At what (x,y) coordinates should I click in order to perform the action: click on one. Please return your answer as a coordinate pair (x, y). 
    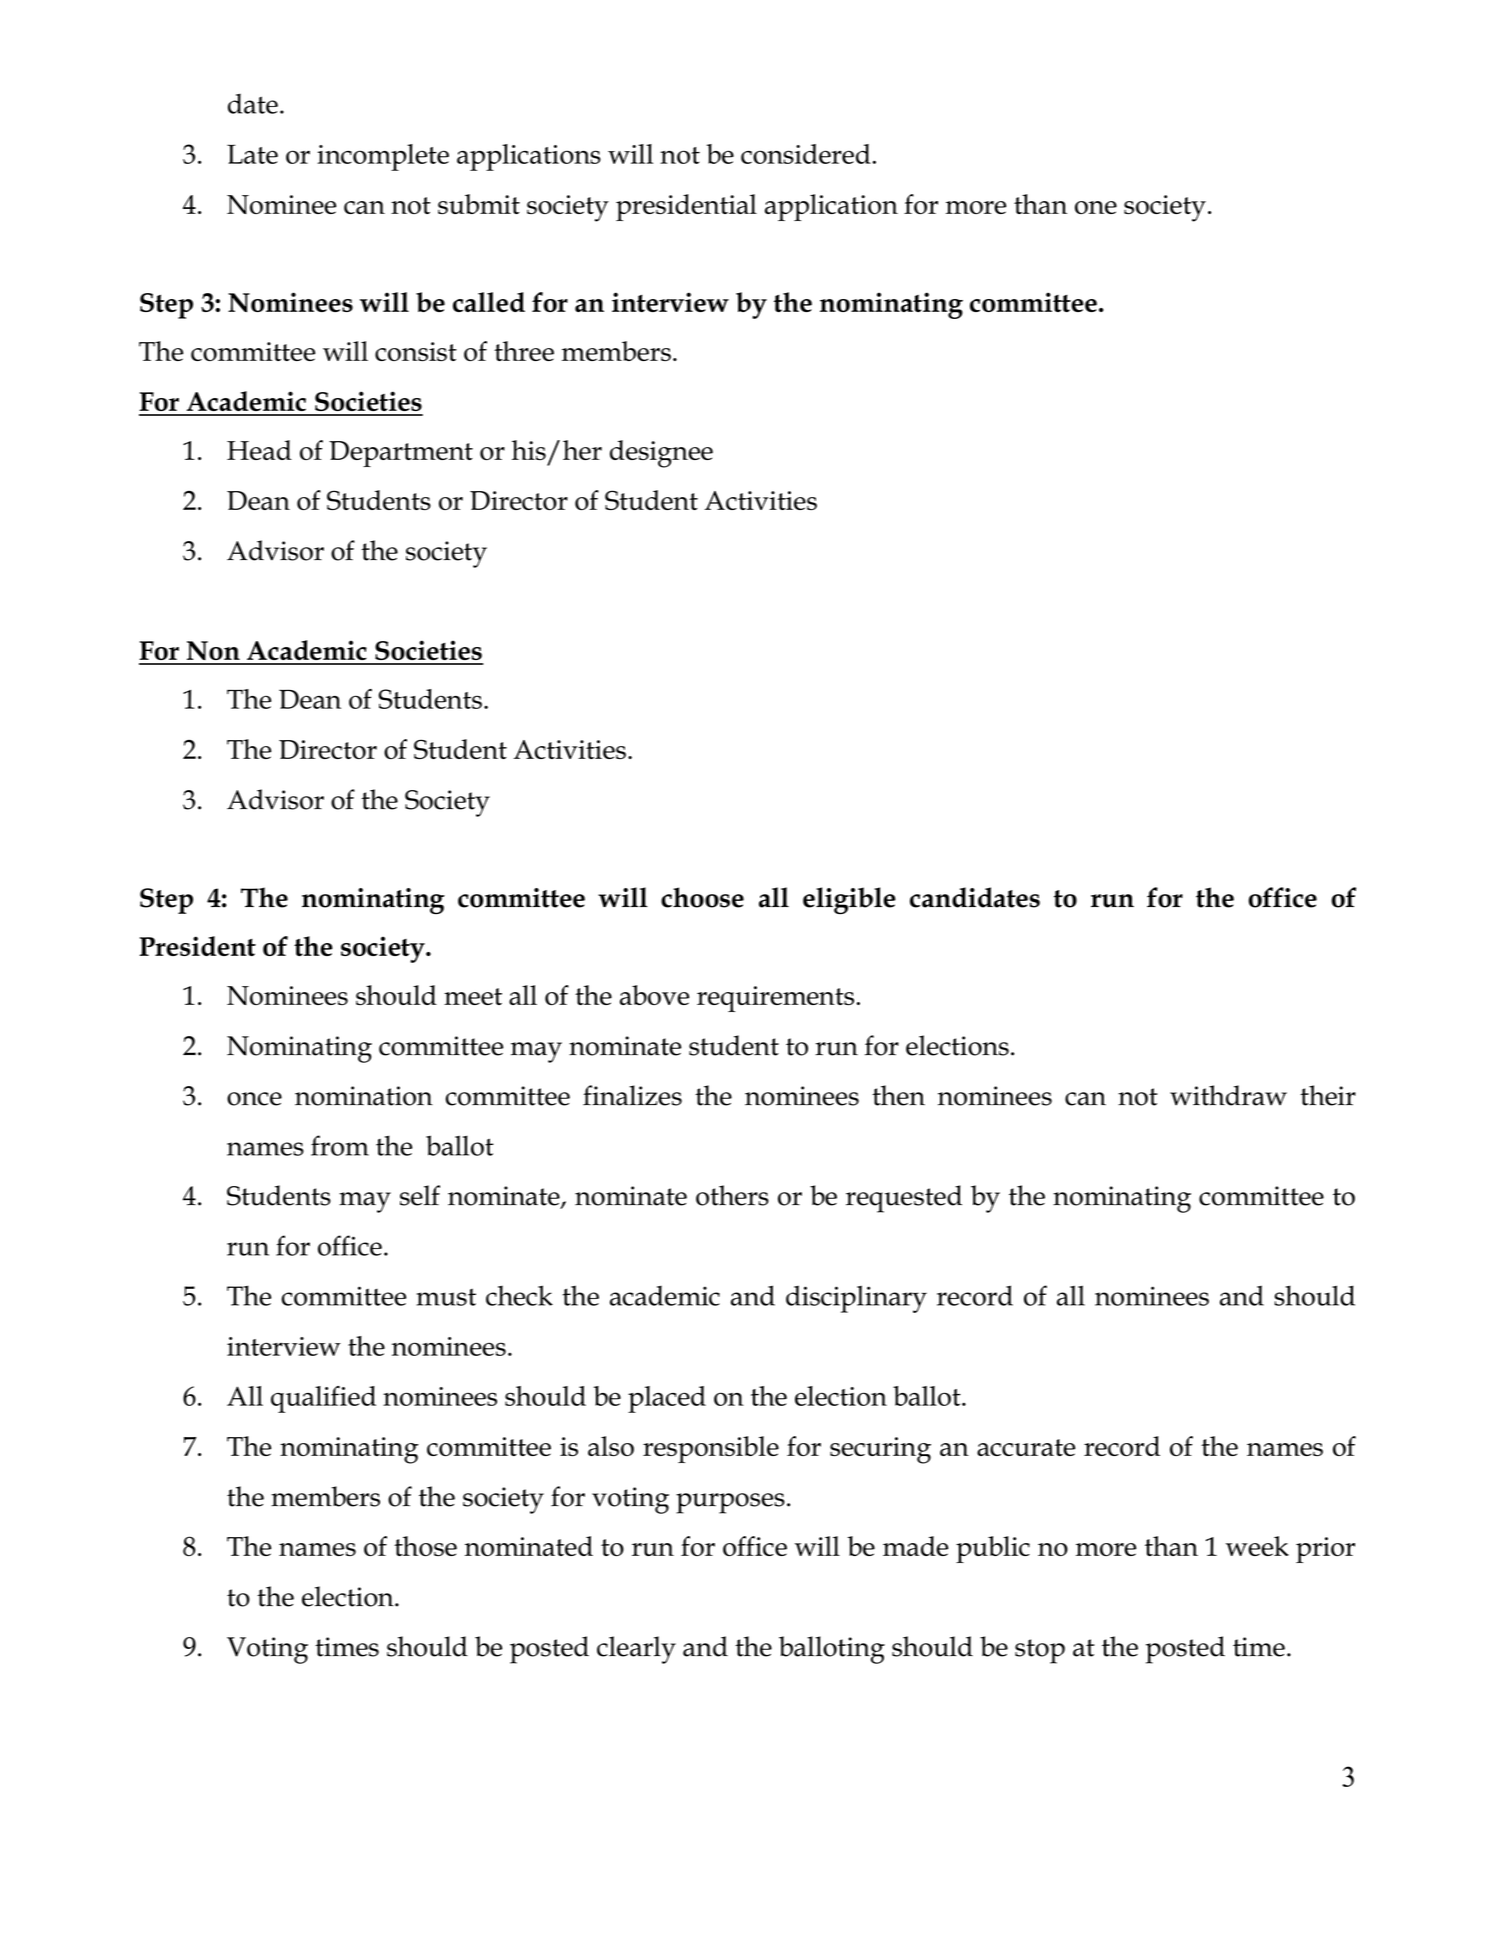
    Looking at the image, I should click on (1096, 207).
